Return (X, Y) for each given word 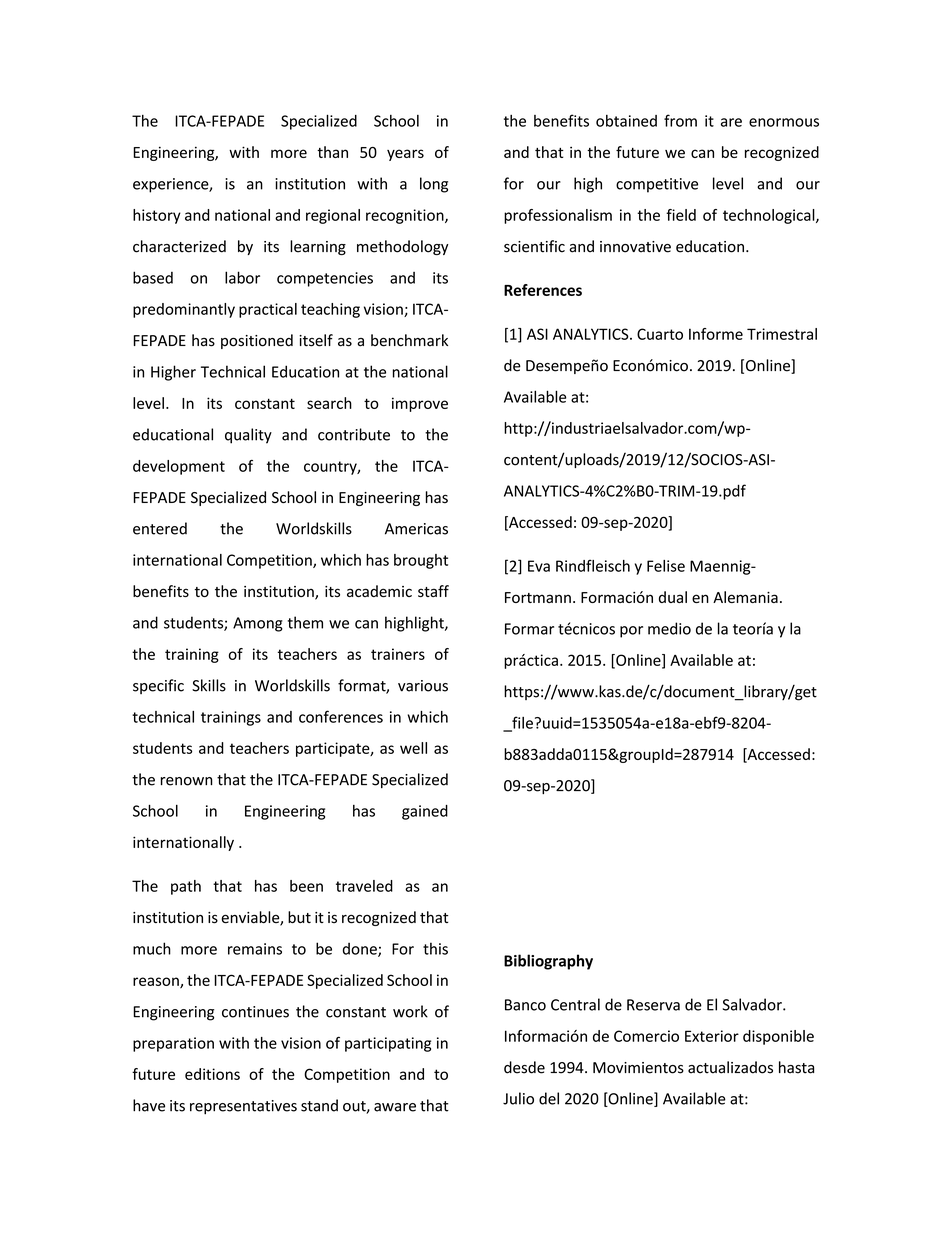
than (332, 152)
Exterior (712, 1036)
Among (258, 624)
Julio (518, 1098)
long (434, 185)
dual (673, 597)
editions (212, 1074)
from (680, 120)
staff (433, 591)
